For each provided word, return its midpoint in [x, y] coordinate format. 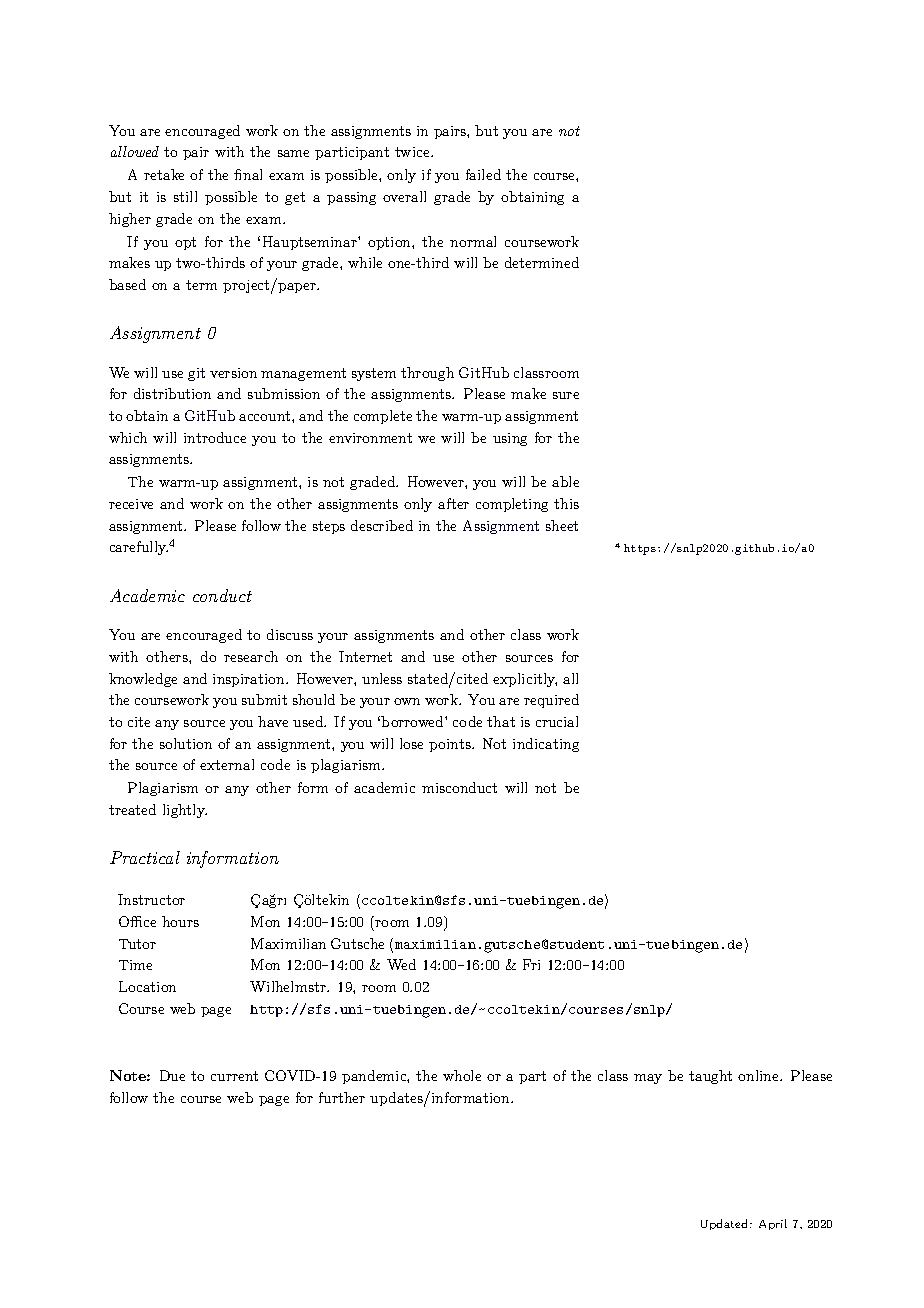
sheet [562, 525]
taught [710, 1077]
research [251, 656]
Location [147, 986]
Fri [531, 964]
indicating [546, 745]
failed [483, 174]
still [185, 196]
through [427, 374]
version [233, 373]
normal [473, 241]
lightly [185, 811]
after [453, 503]
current [234, 1076]
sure [566, 395]
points [451, 745]
